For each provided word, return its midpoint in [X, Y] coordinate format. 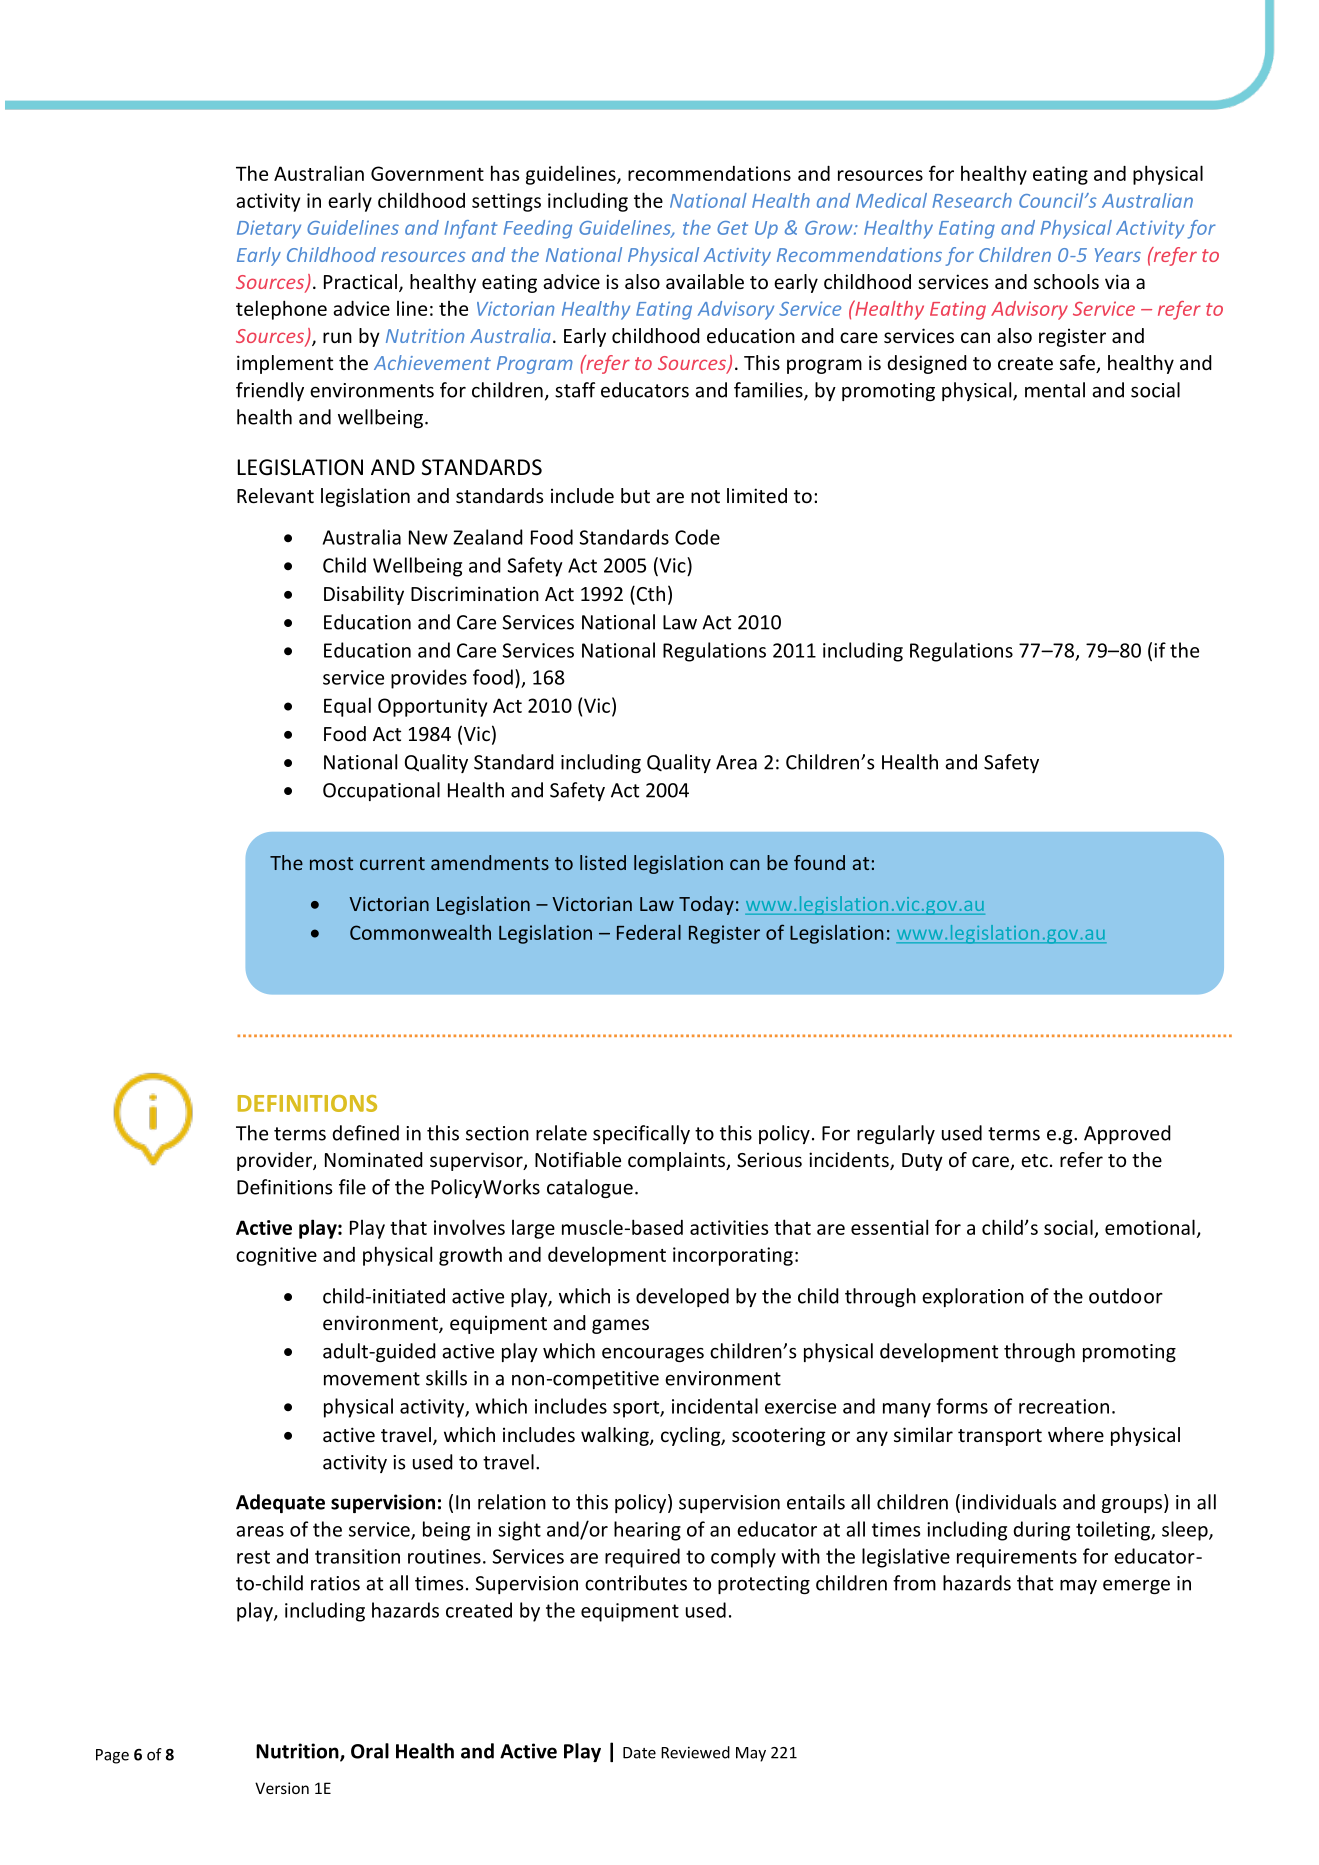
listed [603, 862]
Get [732, 228]
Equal [347, 707]
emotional [1150, 1227]
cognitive [276, 1256]
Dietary [269, 229]
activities [729, 1227]
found [819, 862]
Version [282, 1788]
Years [1118, 255]
